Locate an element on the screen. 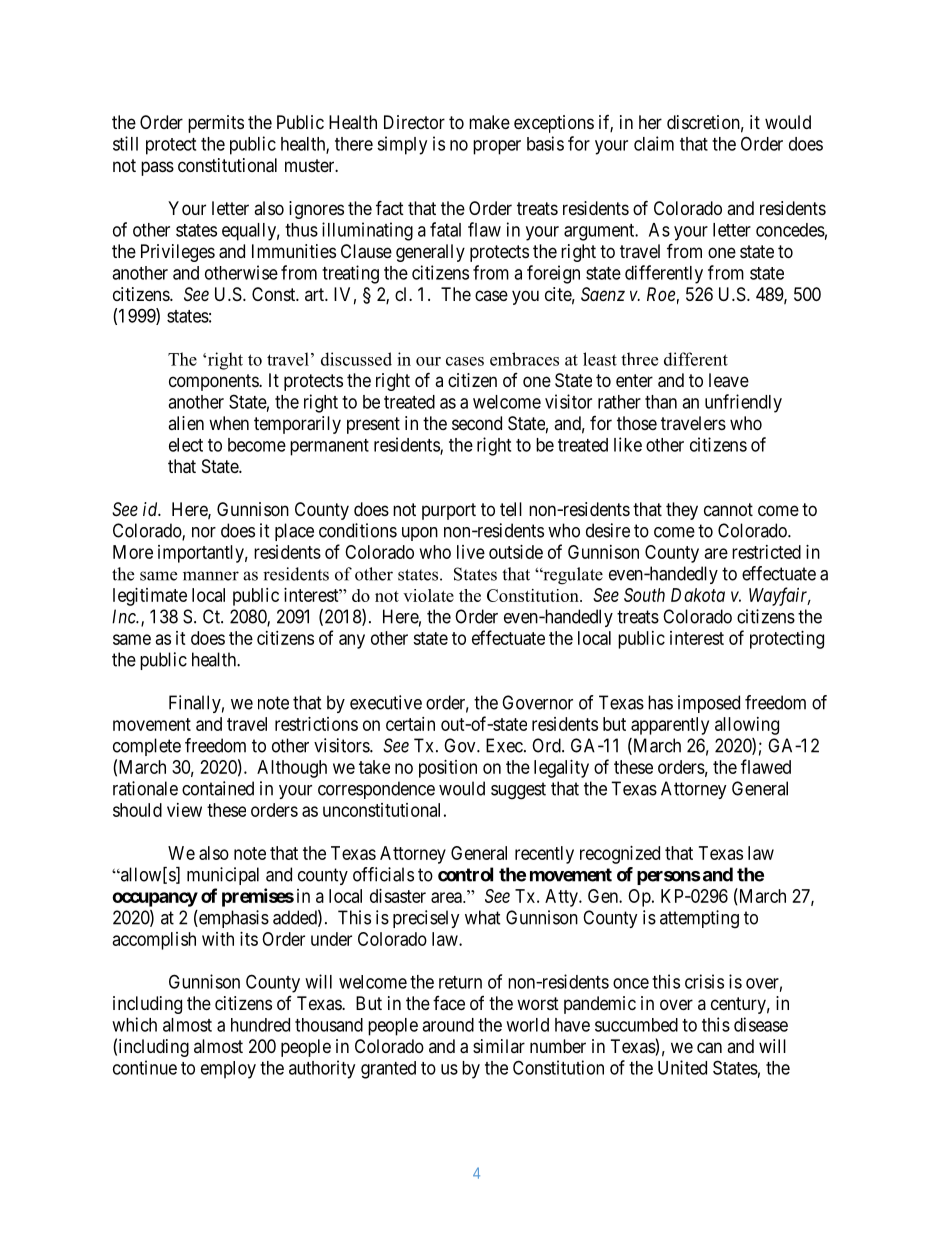 This screenshot has width=952, height=1233. embraces is located at coordinates (524, 359).
